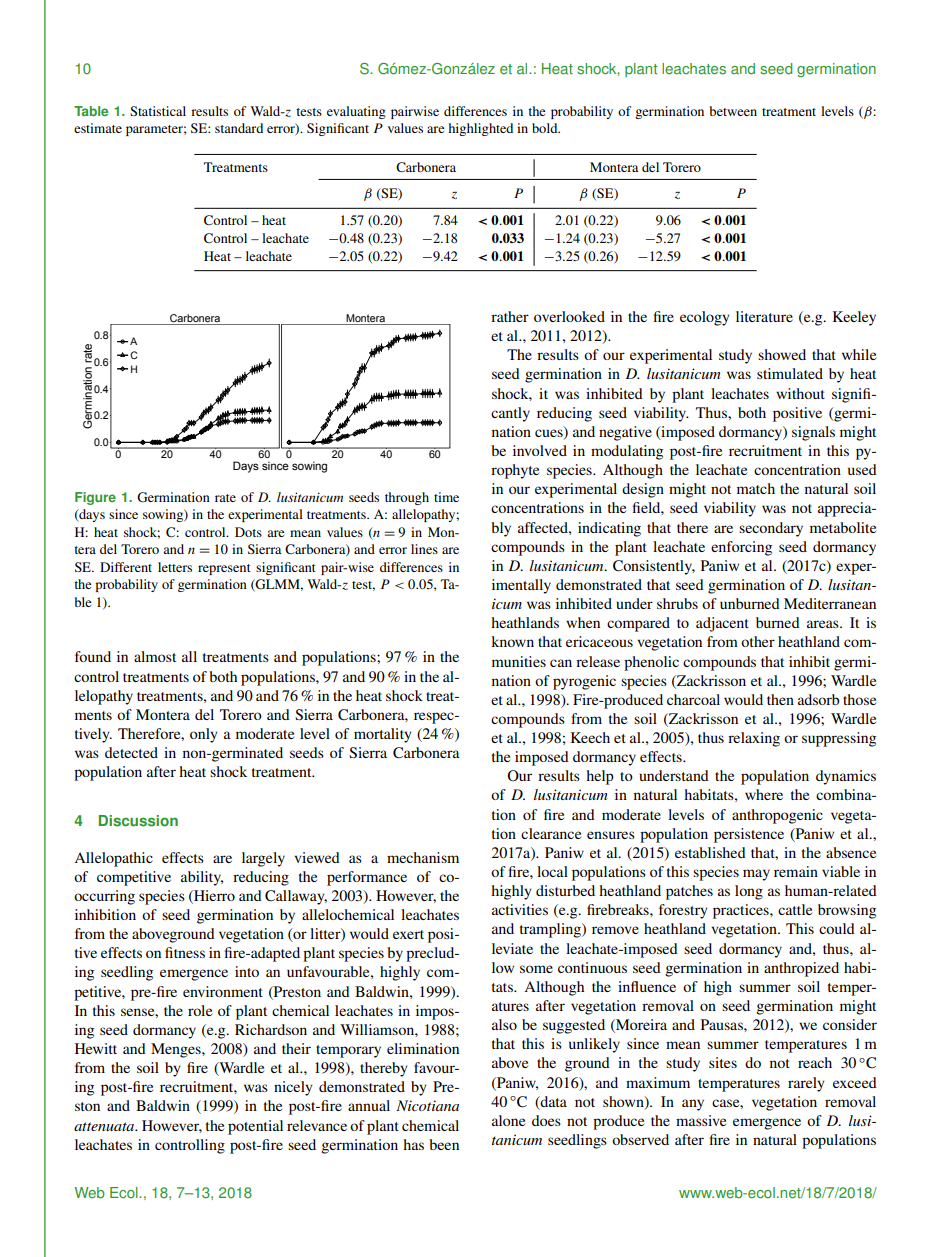  What do you see at coordinates (95, 498) in the page?
I see `Figure` at bounding box center [95, 498].
